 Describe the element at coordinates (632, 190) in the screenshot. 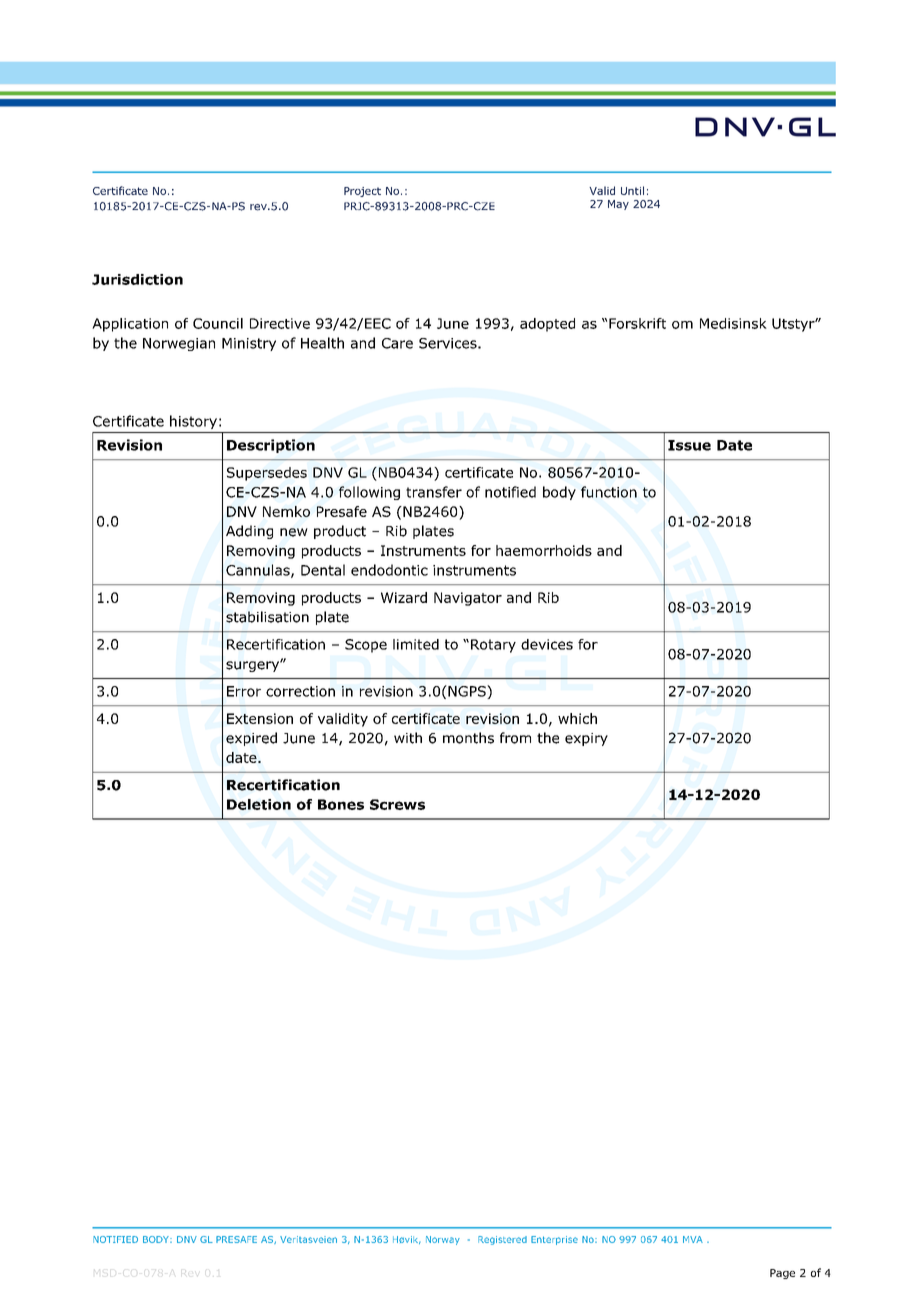

I see `Until` at that location.
